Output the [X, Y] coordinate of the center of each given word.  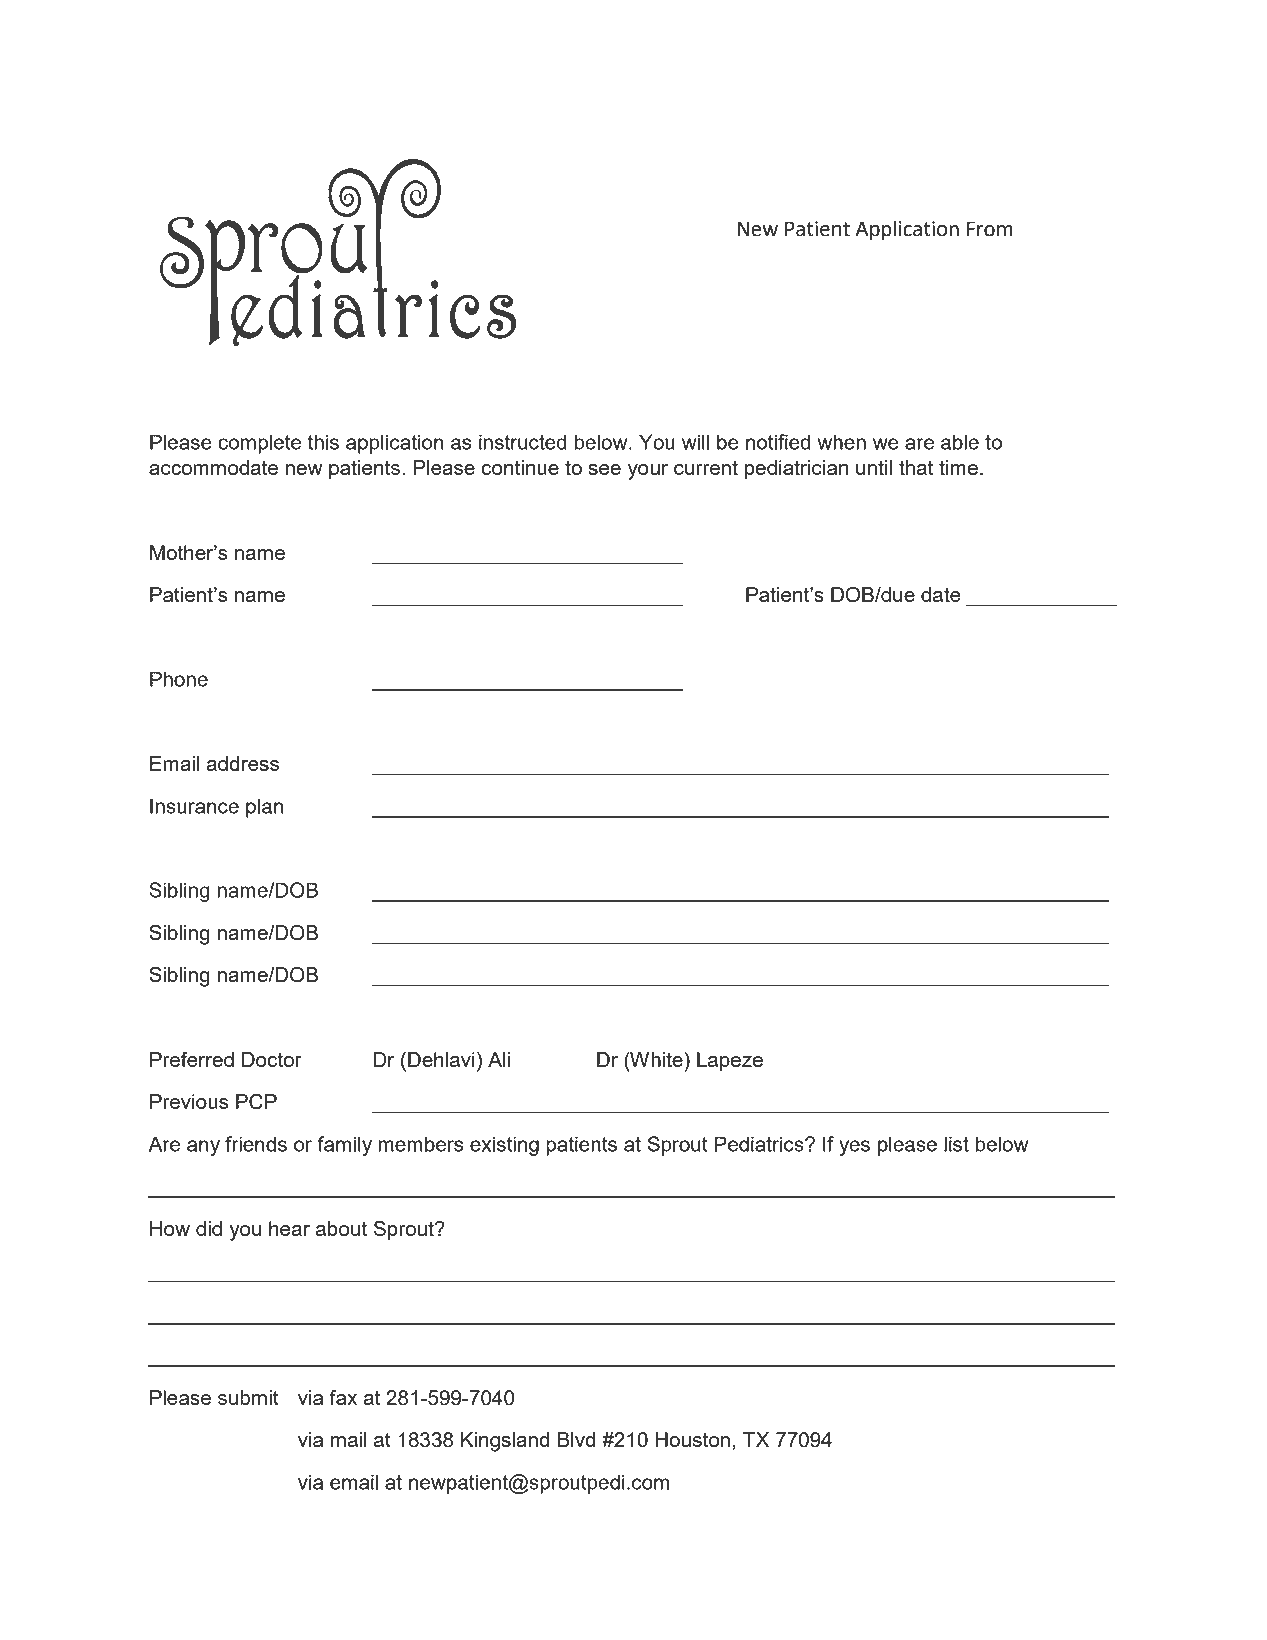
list [956, 1144]
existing [504, 1146]
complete [259, 444]
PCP [256, 1102]
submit [248, 1397]
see [604, 469]
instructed [523, 442]
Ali [499, 1059]
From [990, 229]
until [874, 467]
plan [264, 808]
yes [854, 1148]
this [323, 442]
